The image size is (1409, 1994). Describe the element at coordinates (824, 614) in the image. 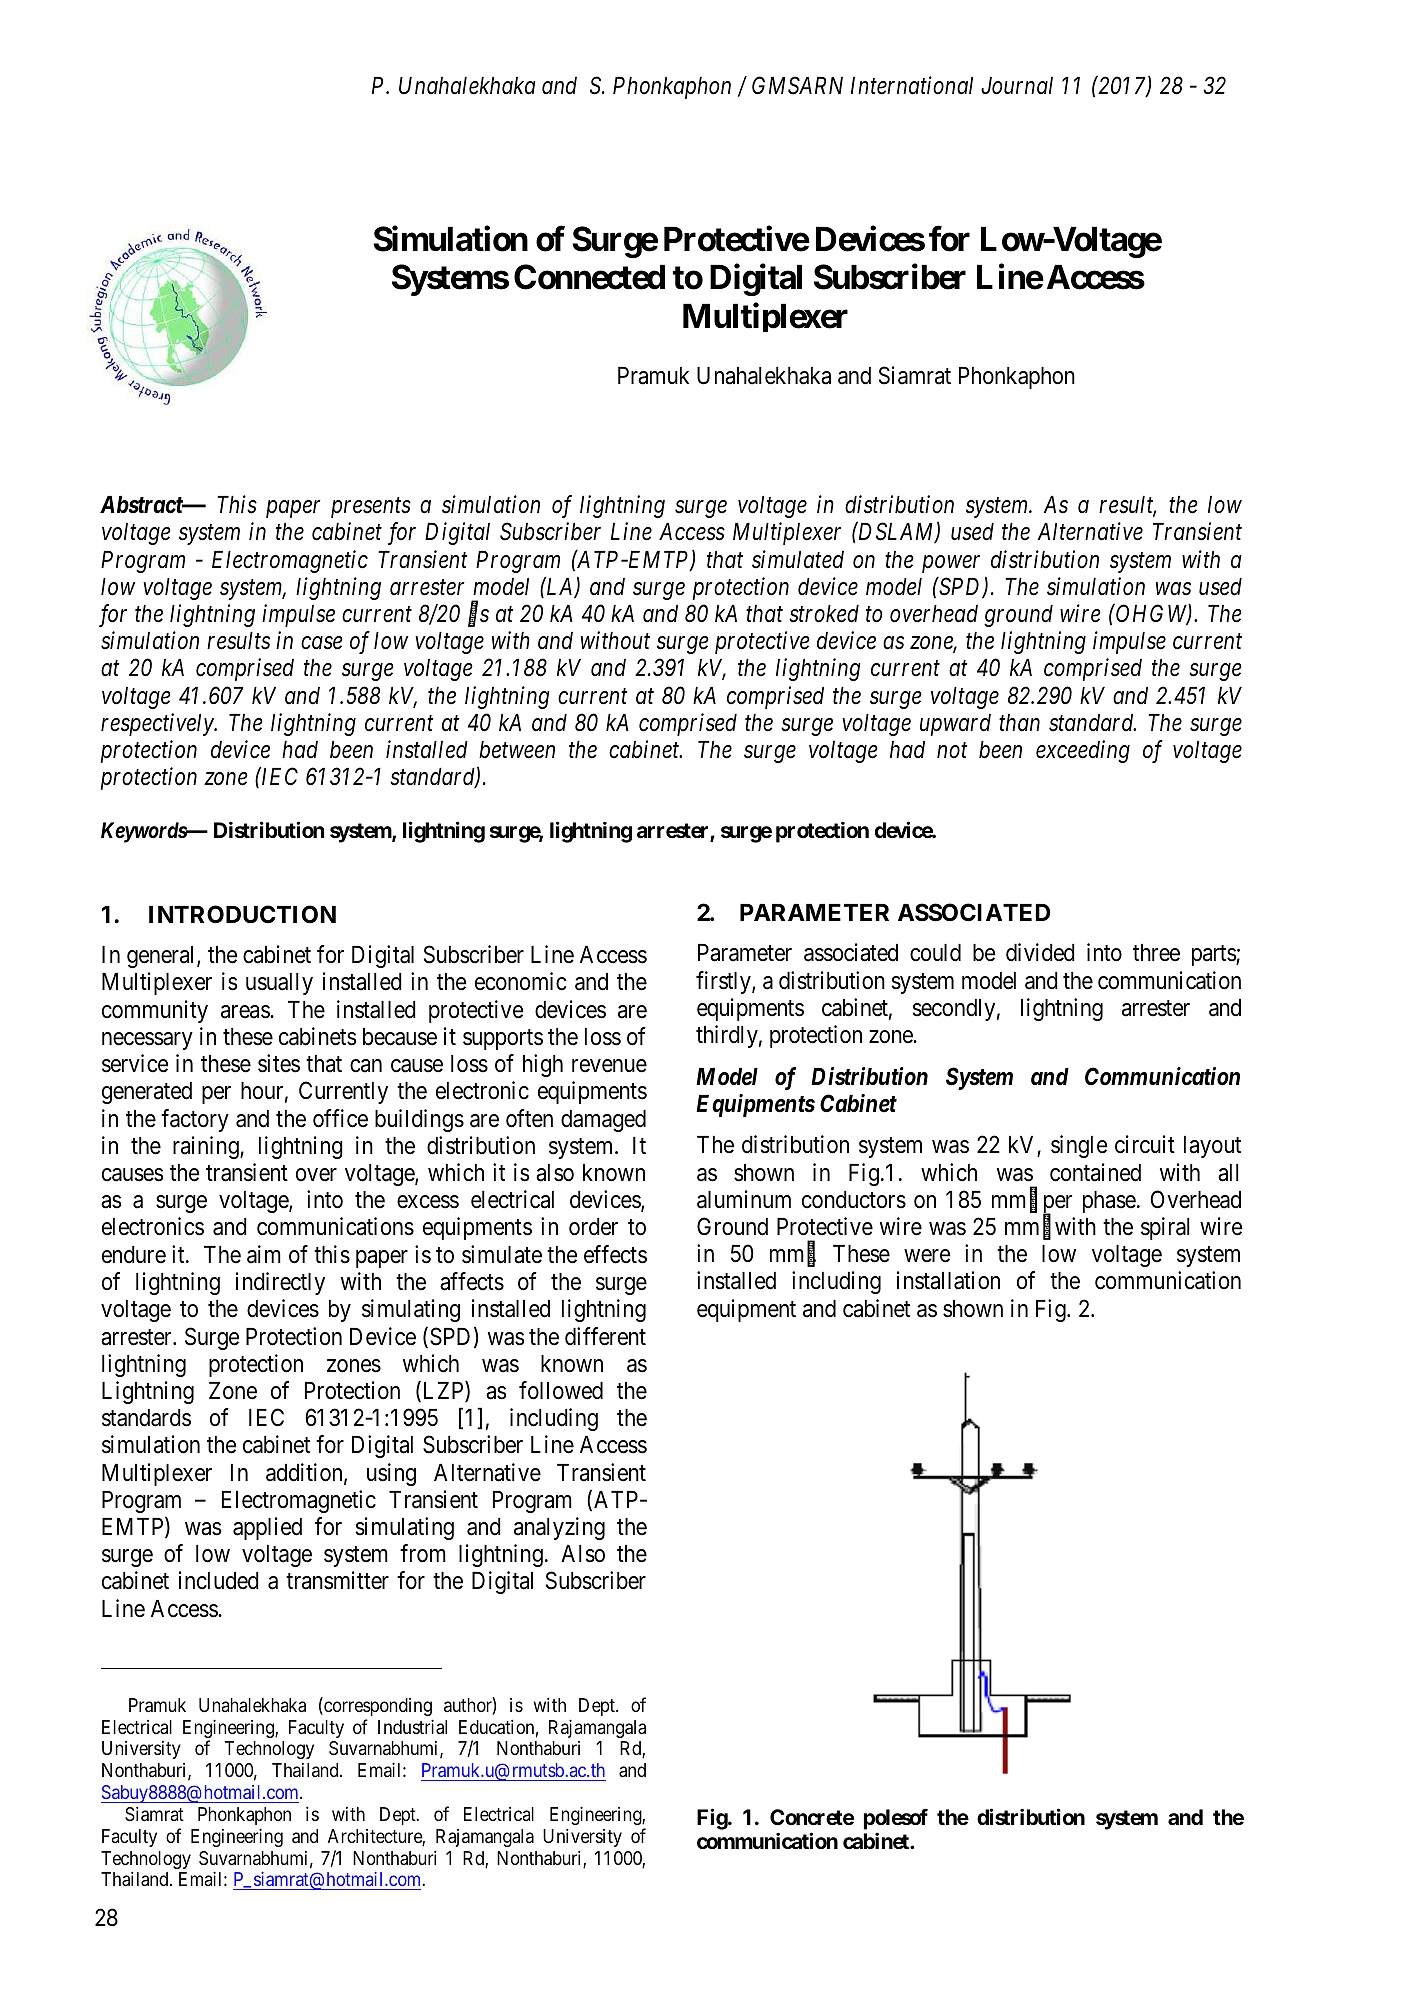

I see `stroked` at that location.
